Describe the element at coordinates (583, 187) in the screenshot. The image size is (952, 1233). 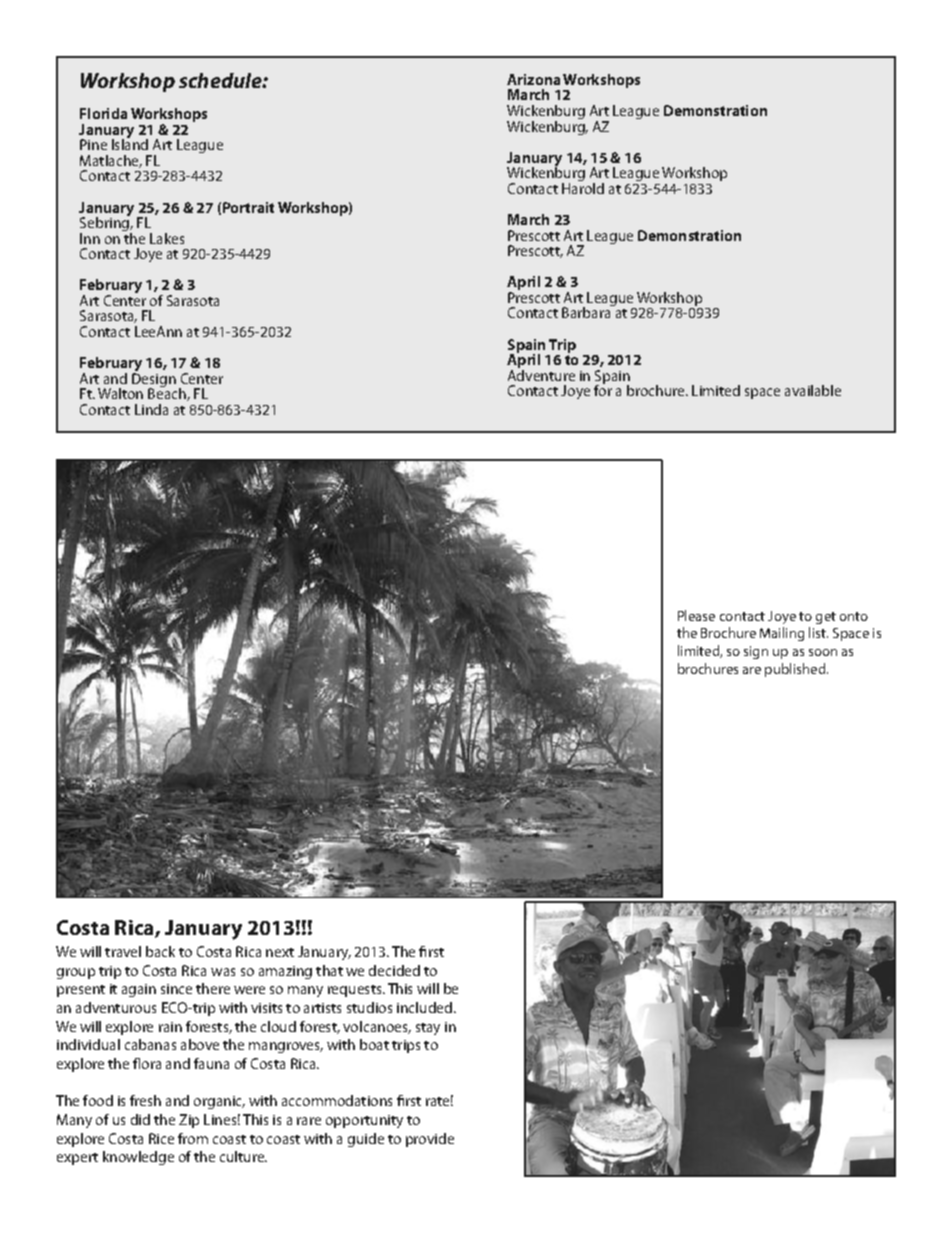
I see `Harold` at that location.
